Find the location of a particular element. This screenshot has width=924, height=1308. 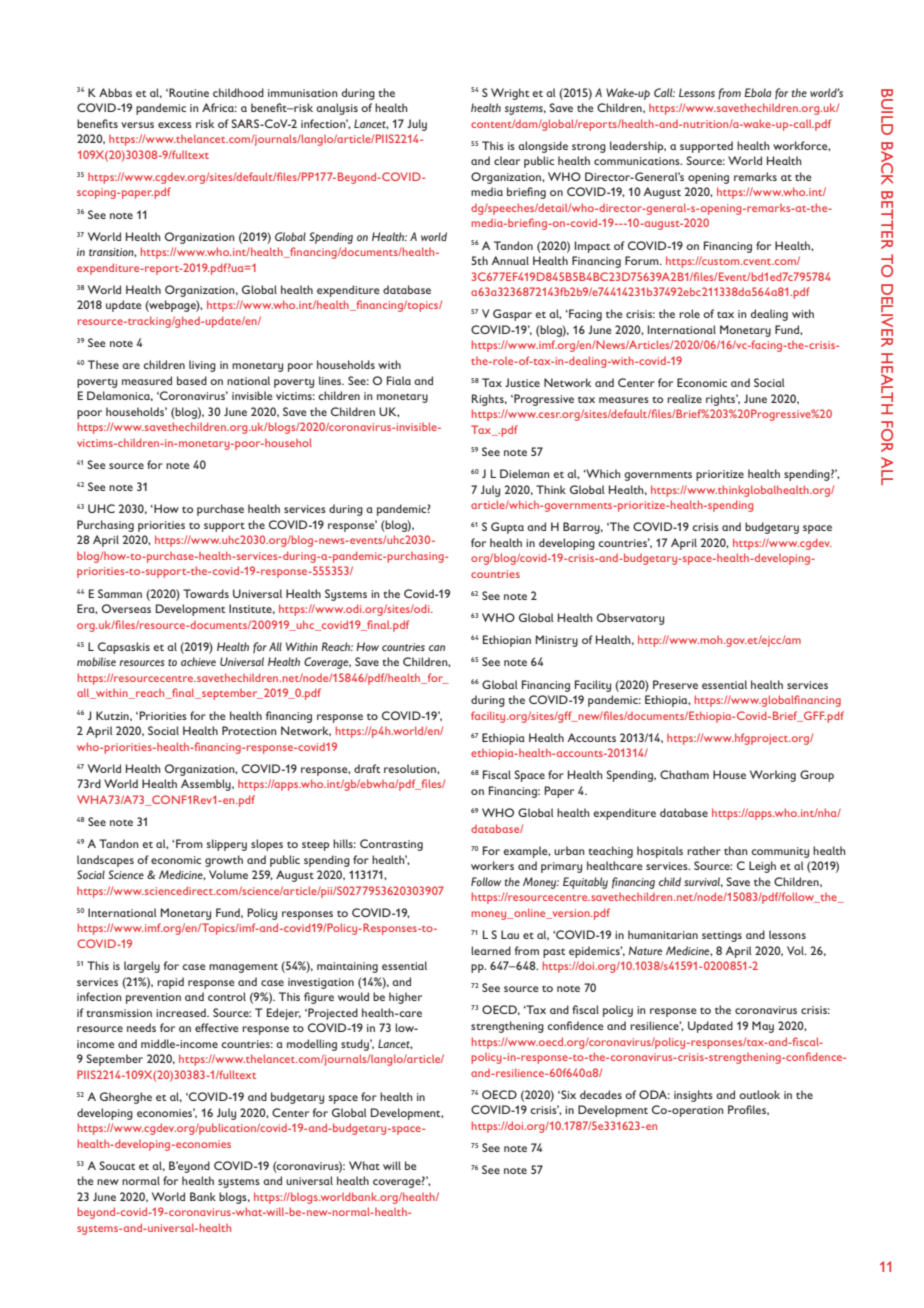

Wright is located at coordinates (510, 94).
